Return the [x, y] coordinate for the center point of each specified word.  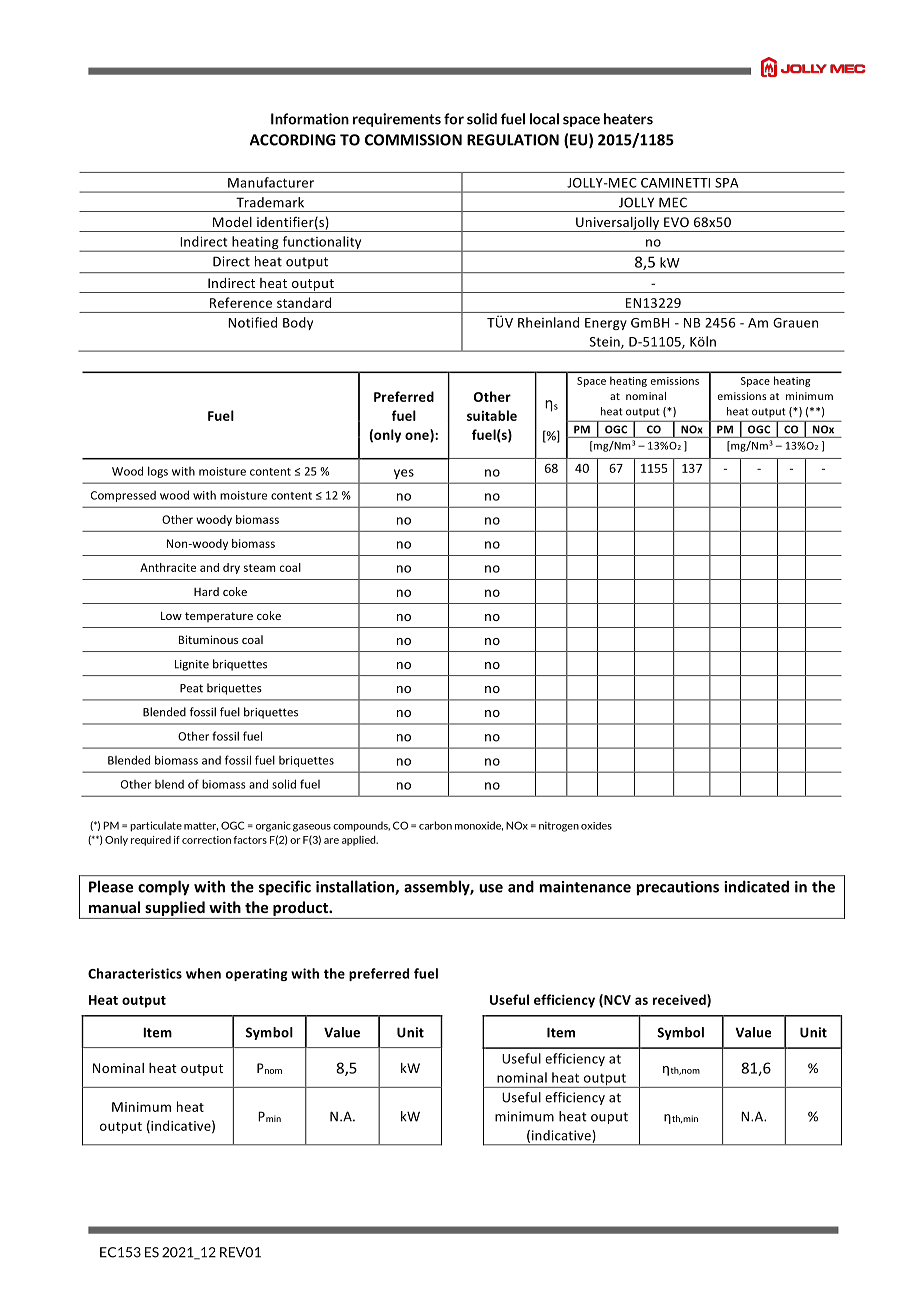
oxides [596, 826]
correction [206, 840]
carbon [435, 825]
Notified [252, 322]
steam [260, 568]
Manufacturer [271, 182]
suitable [492, 415]
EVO [676, 222]
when [203, 973]
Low [171, 615]
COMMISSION [413, 140]
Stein [606, 343]
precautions [677, 888]
